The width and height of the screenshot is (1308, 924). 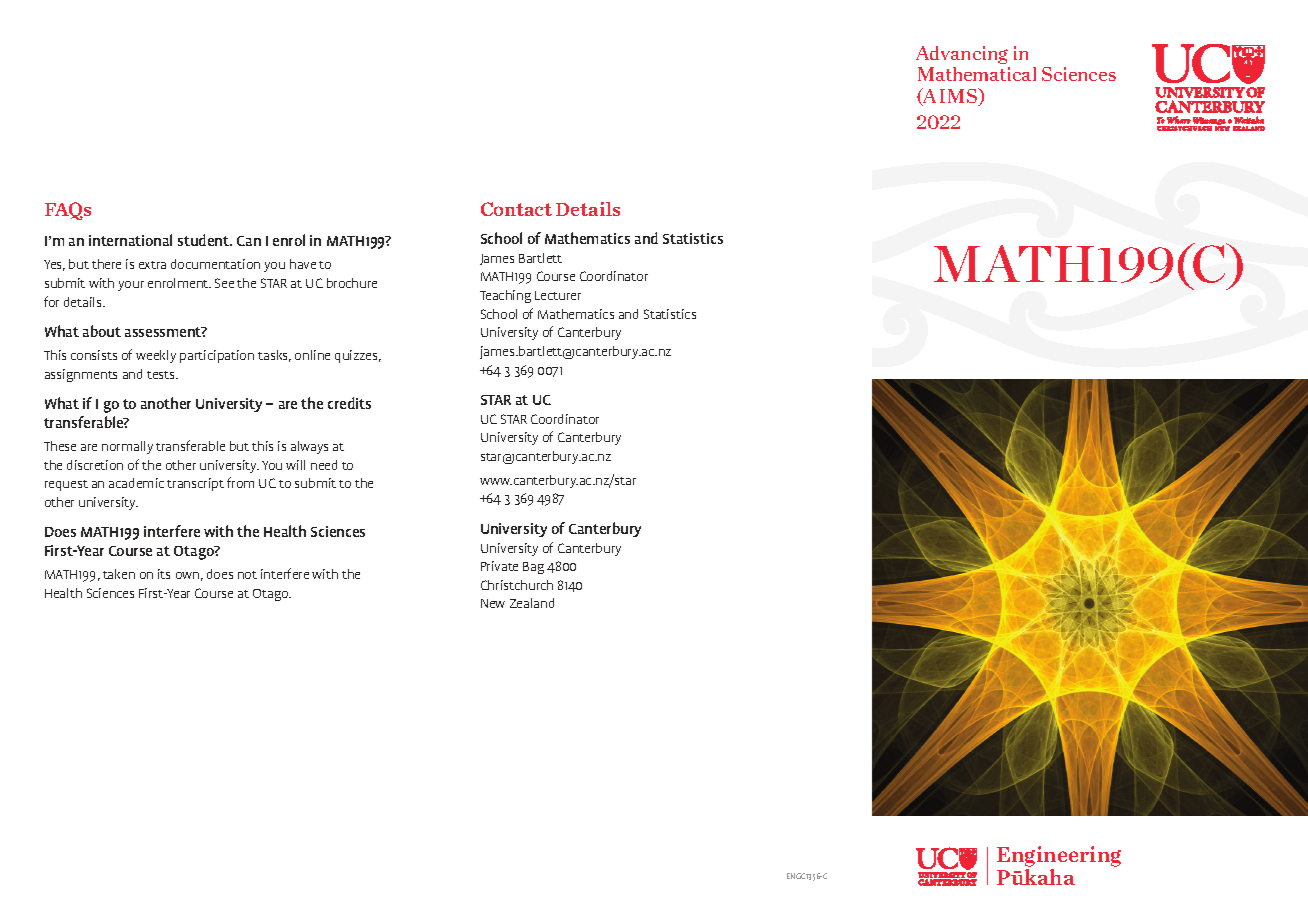 I want to click on Bag, so click(x=533, y=568).
